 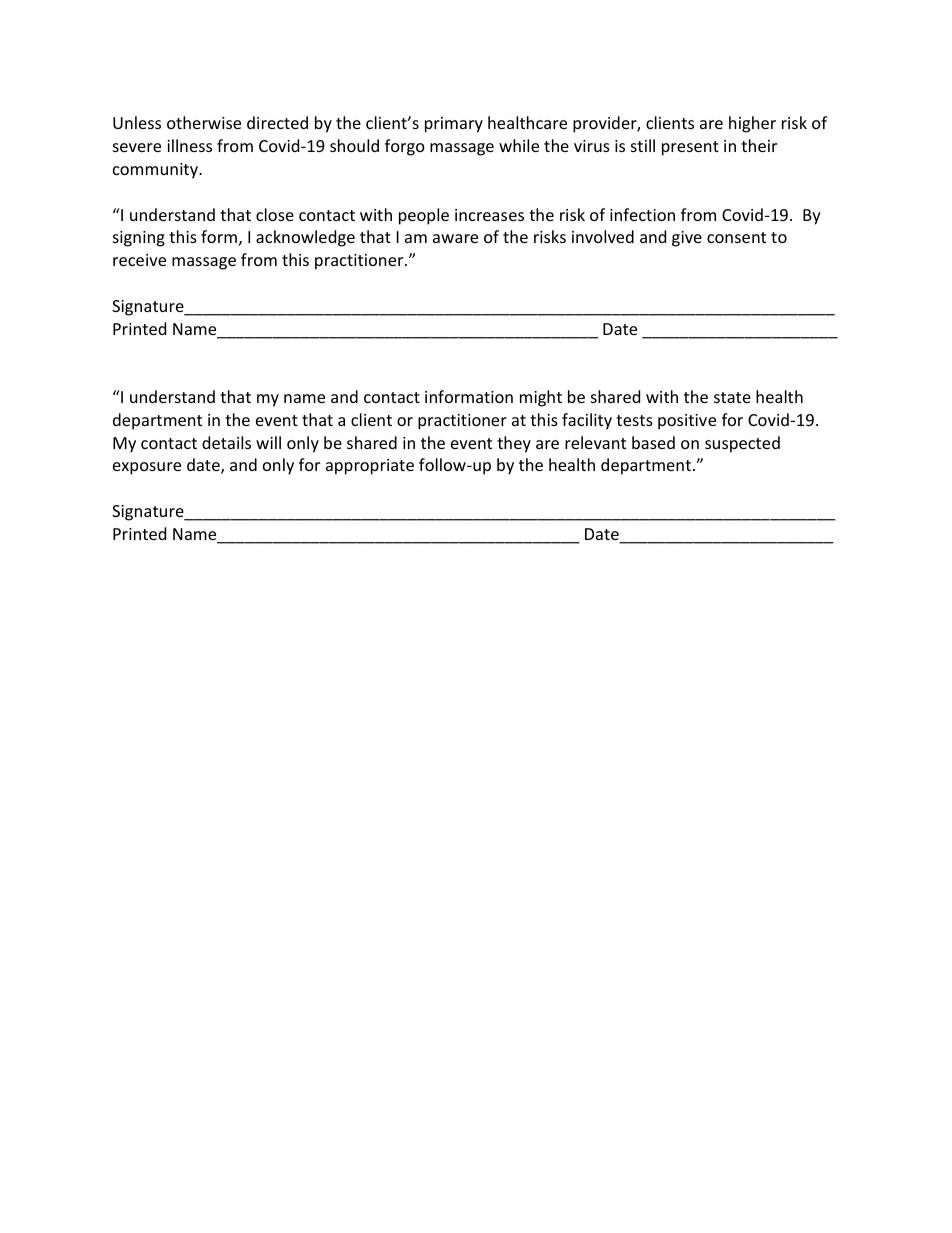 What do you see at coordinates (454, 125) in the screenshot?
I see `primary` at bounding box center [454, 125].
